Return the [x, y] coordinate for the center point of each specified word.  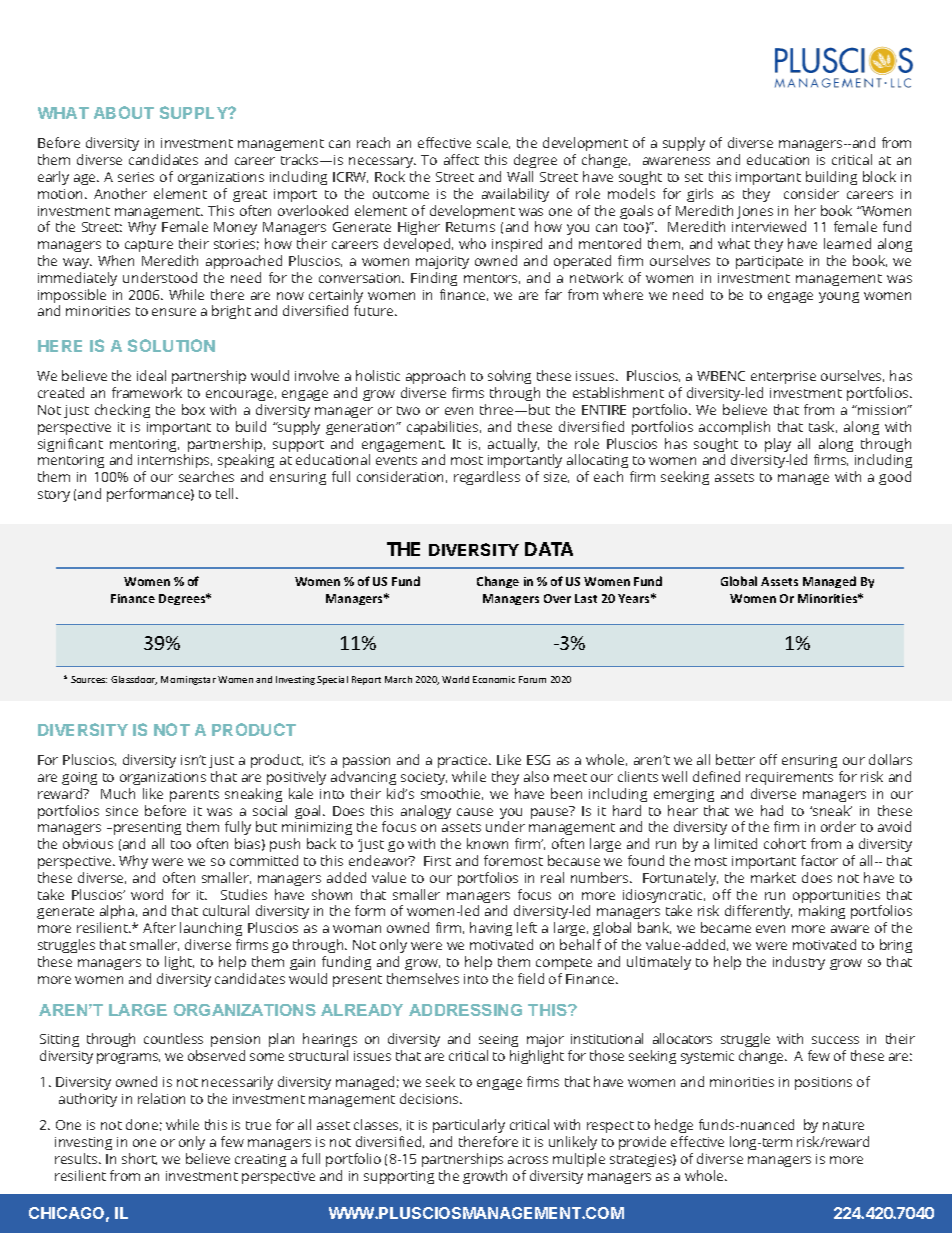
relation [161, 1098]
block [879, 176]
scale [493, 143]
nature [843, 1125]
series [136, 177]
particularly [469, 1128]
